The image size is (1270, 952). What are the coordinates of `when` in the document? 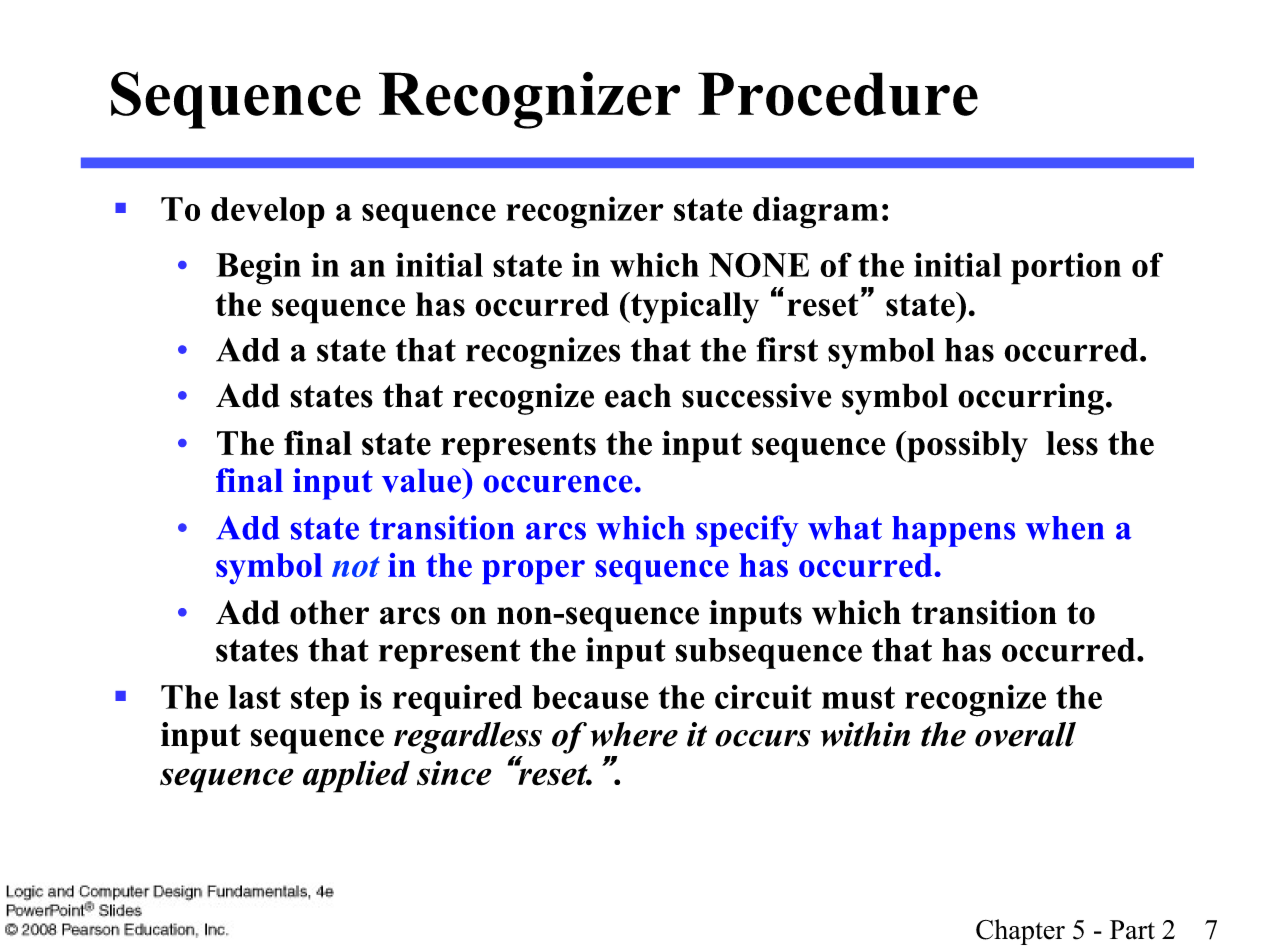 It's located at (1064, 528).
